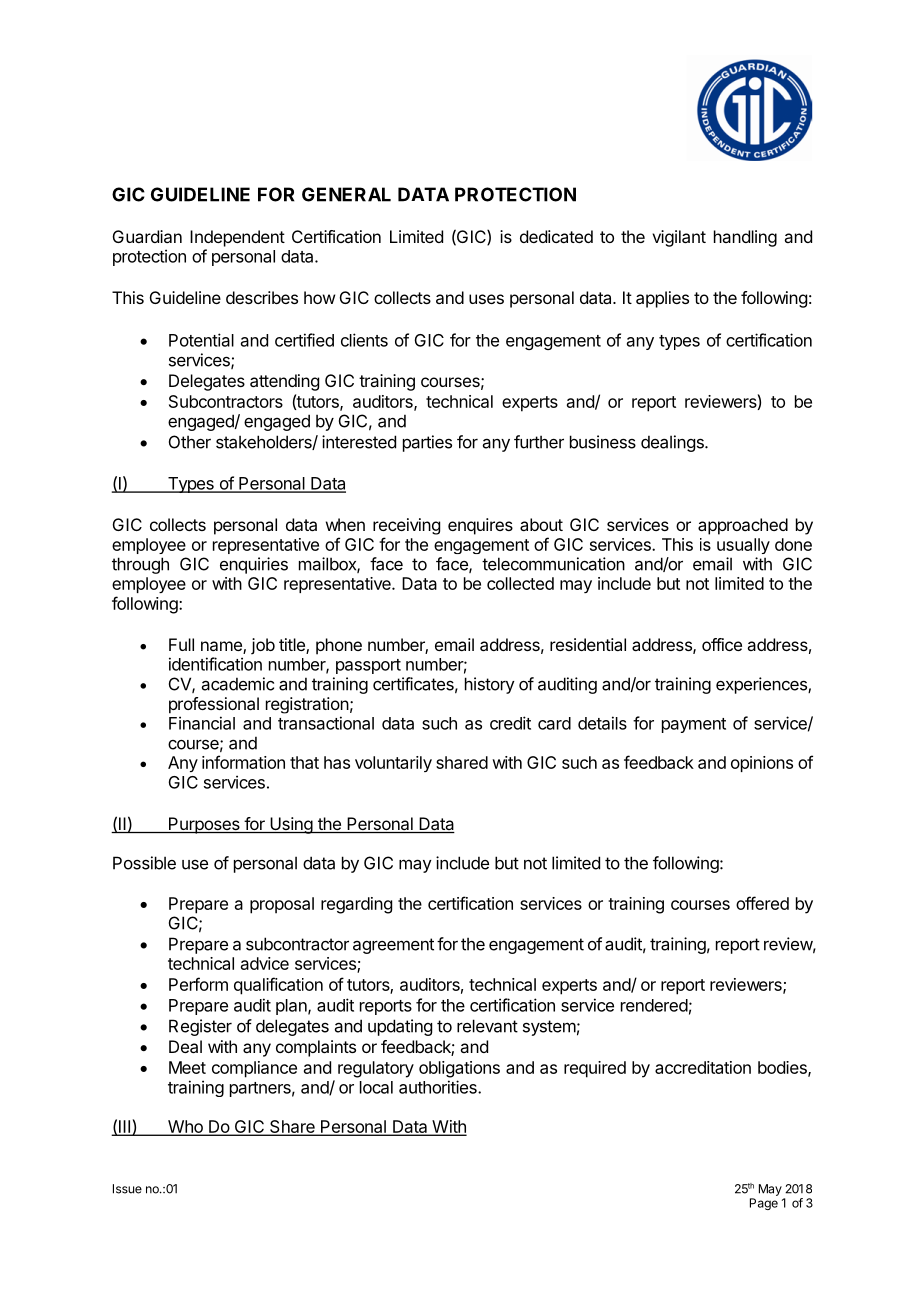 This page has width=924, height=1308. Describe the element at coordinates (490, 685) in the page. I see `history` at that location.
